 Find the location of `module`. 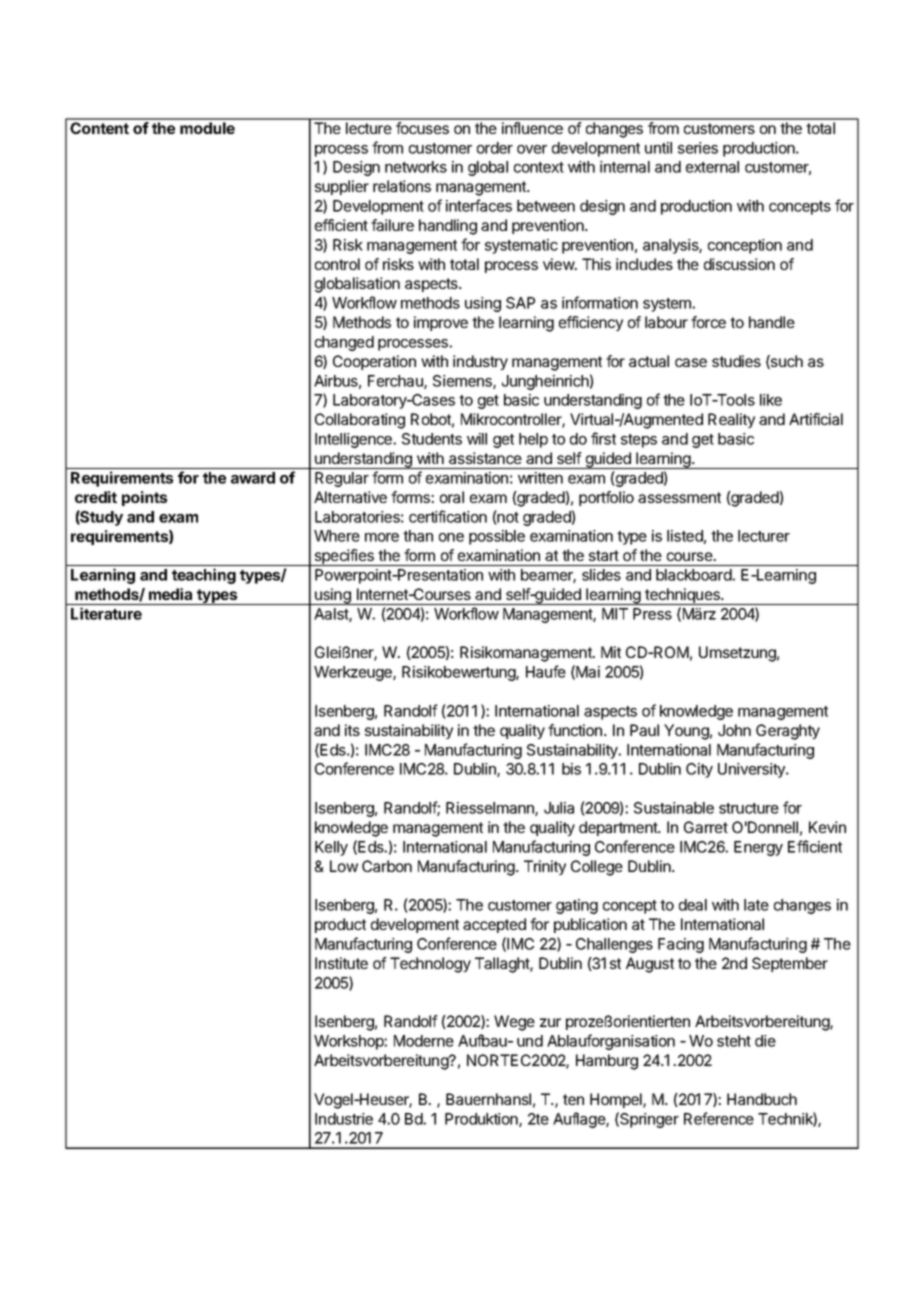

module is located at coordinates (207, 128).
